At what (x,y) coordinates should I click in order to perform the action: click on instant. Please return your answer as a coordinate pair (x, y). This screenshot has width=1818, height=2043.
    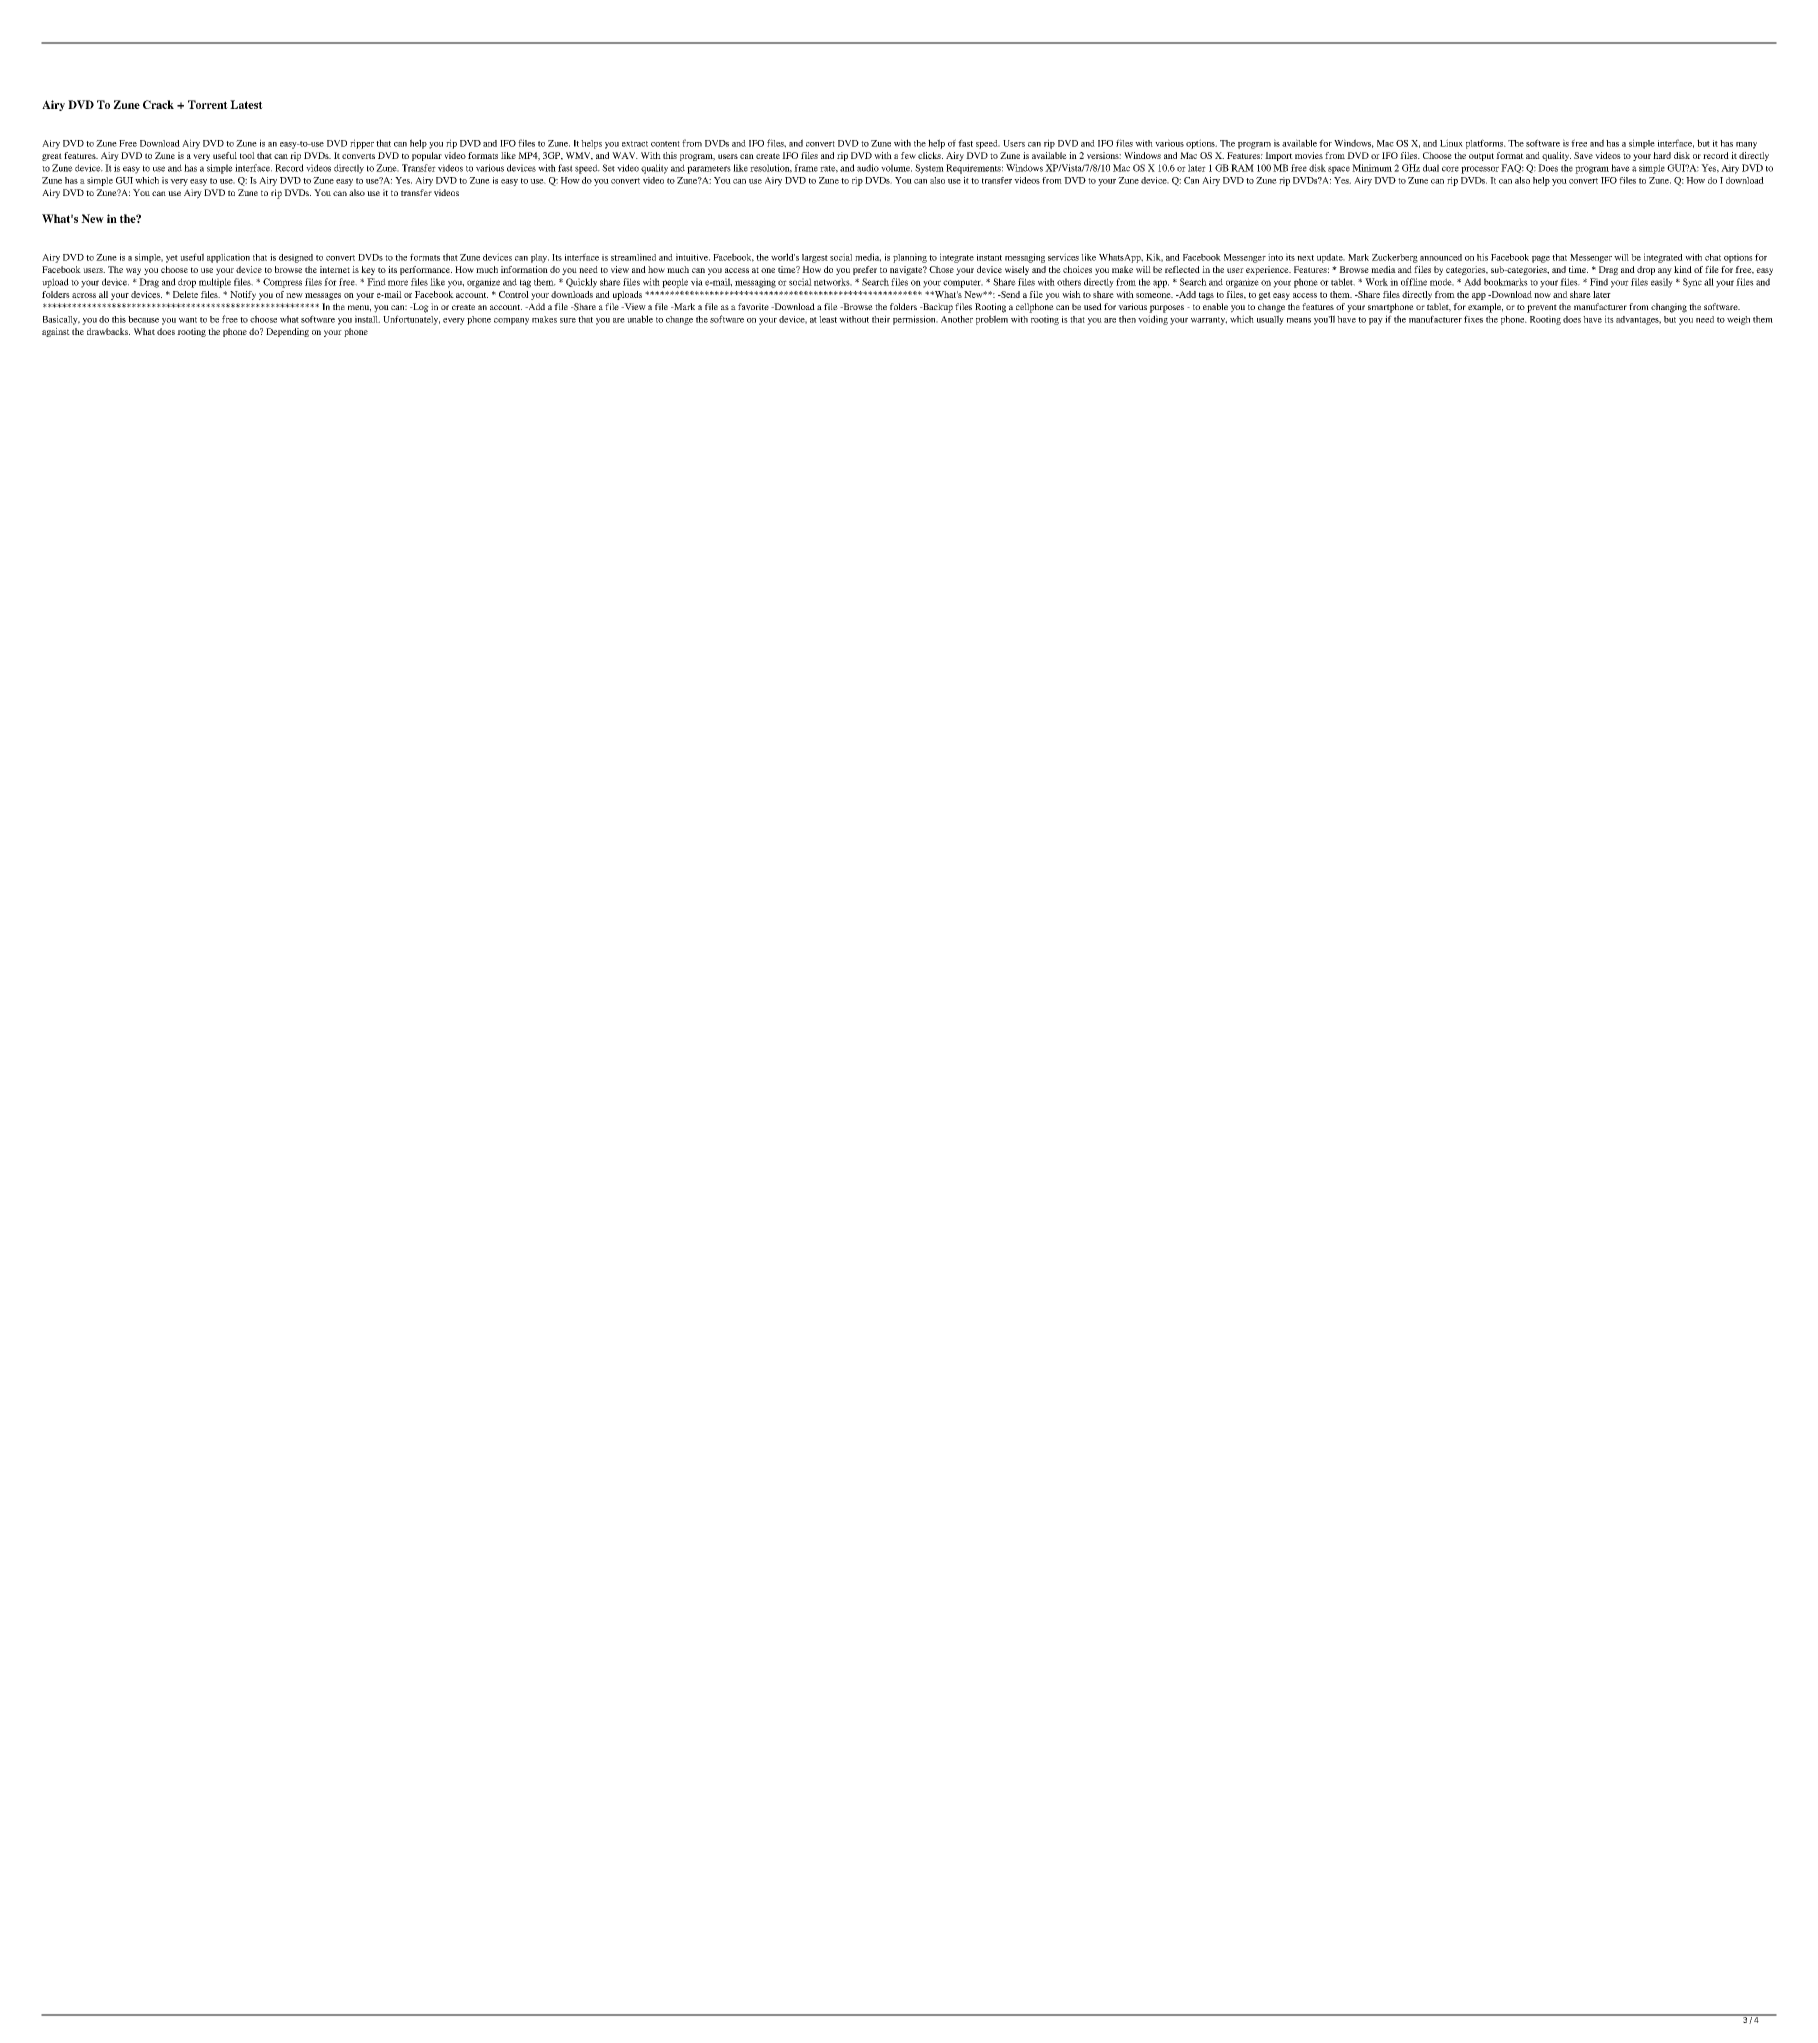
    Looking at the image, I should click on (989, 257).
